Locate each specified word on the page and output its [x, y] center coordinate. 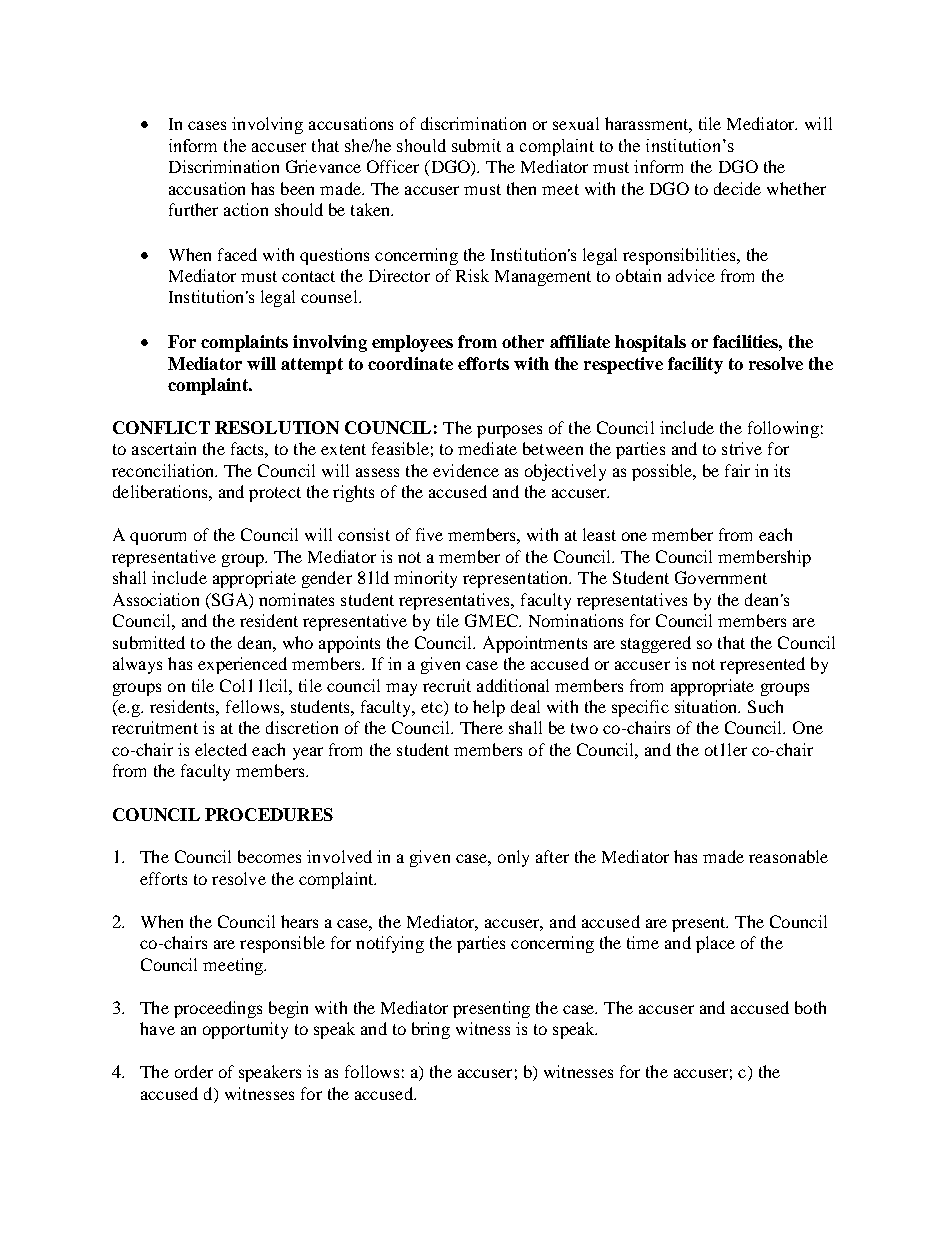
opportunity [245, 1030]
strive [742, 448]
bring [431, 1030]
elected [221, 749]
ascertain [164, 448]
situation [707, 706]
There [481, 727]
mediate [487, 448]
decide [737, 188]
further [193, 209]
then [521, 188]
